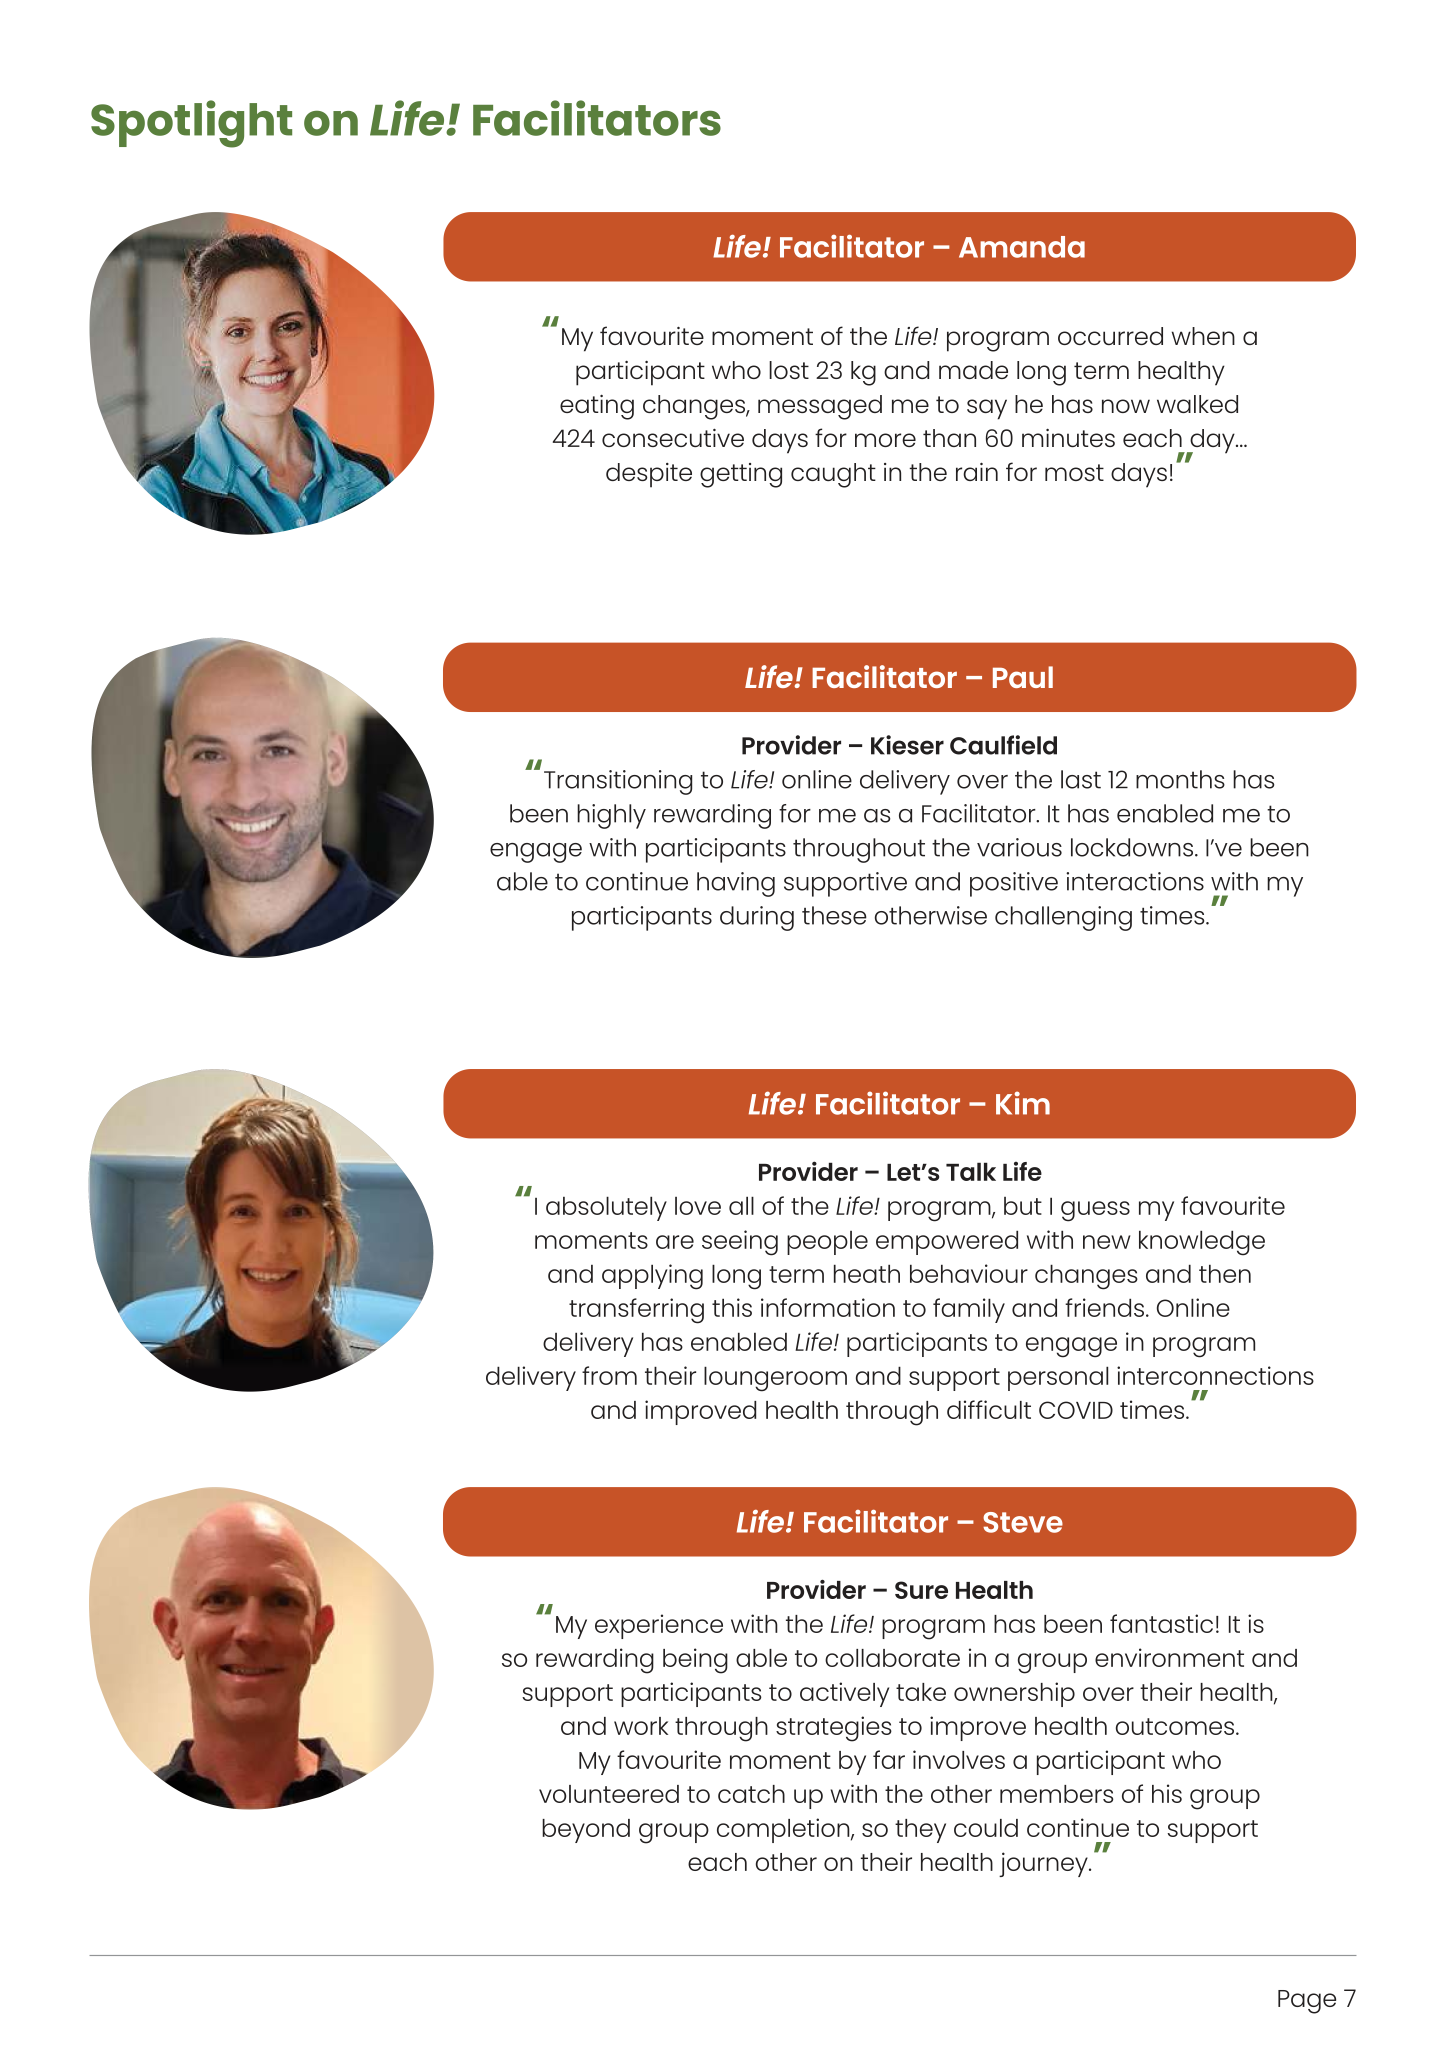  Describe the element at coordinates (789, 370) in the document. I see `lost` at that location.
